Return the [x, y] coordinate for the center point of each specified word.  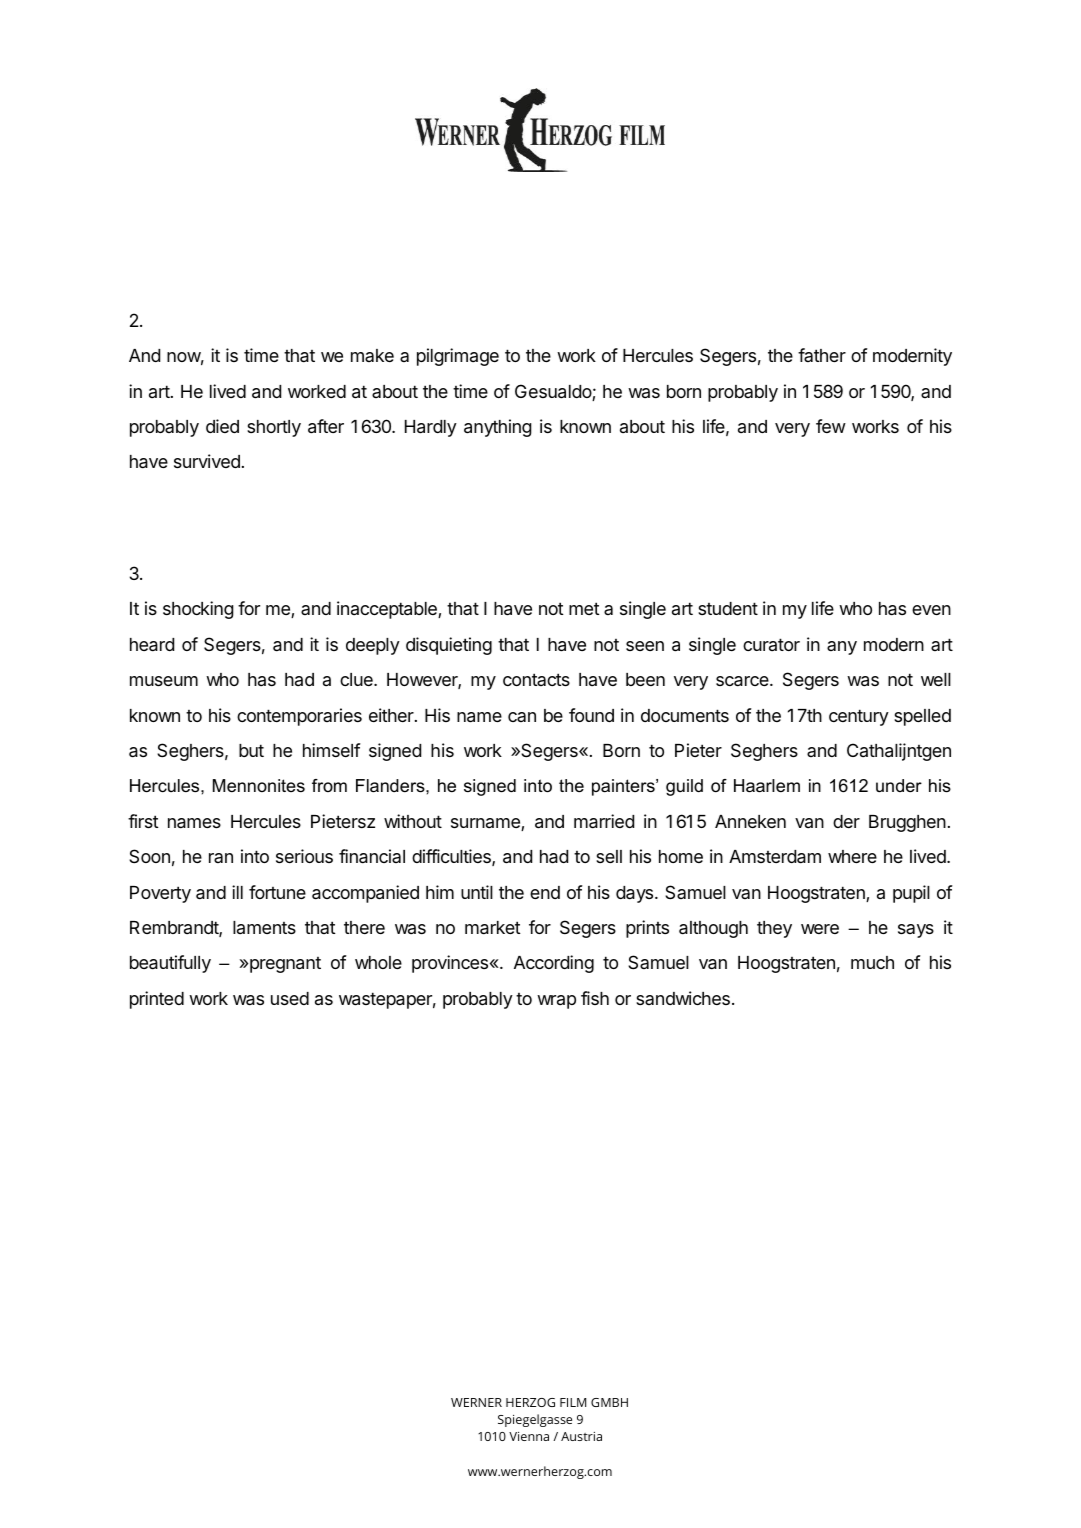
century [859, 717]
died [222, 426]
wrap [556, 1002]
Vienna [529, 1436]
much [872, 962]
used [290, 998]
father [822, 355]
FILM [573, 1402]
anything [498, 428]
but [251, 750]
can [522, 717]
